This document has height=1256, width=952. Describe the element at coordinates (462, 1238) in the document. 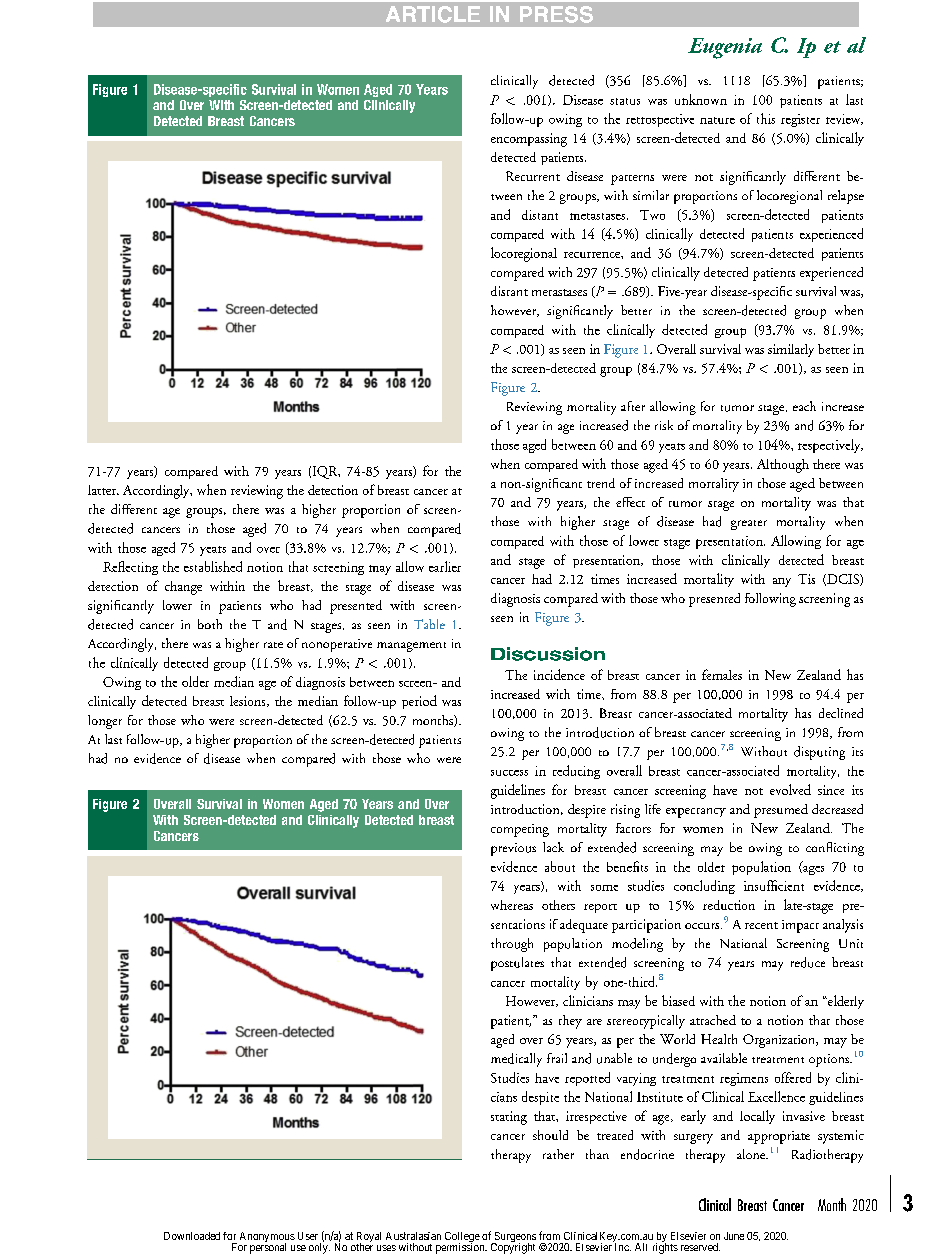

I see `College` at that location.
